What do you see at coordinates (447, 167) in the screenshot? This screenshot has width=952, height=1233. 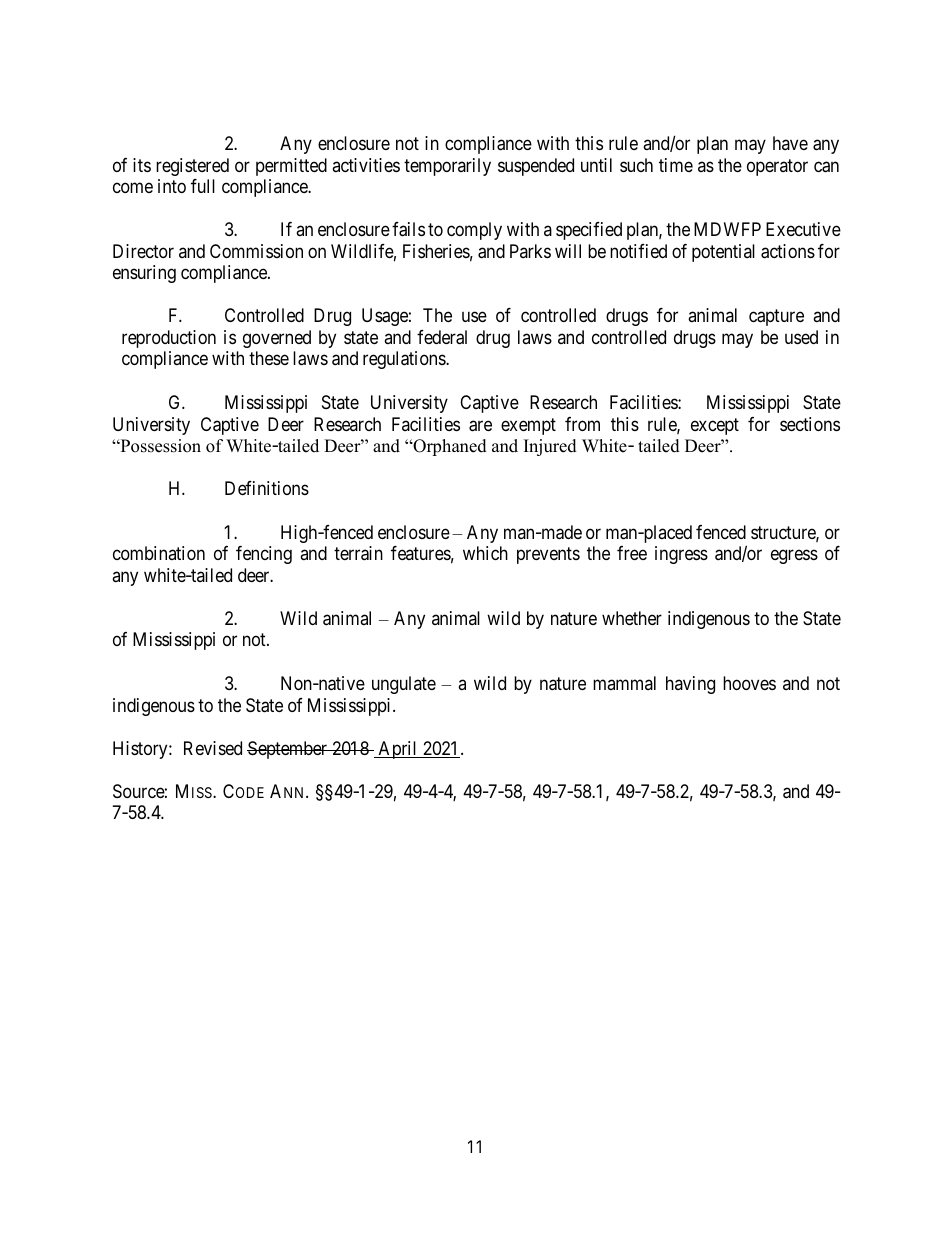 I see `temporarily` at bounding box center [447, 167].
